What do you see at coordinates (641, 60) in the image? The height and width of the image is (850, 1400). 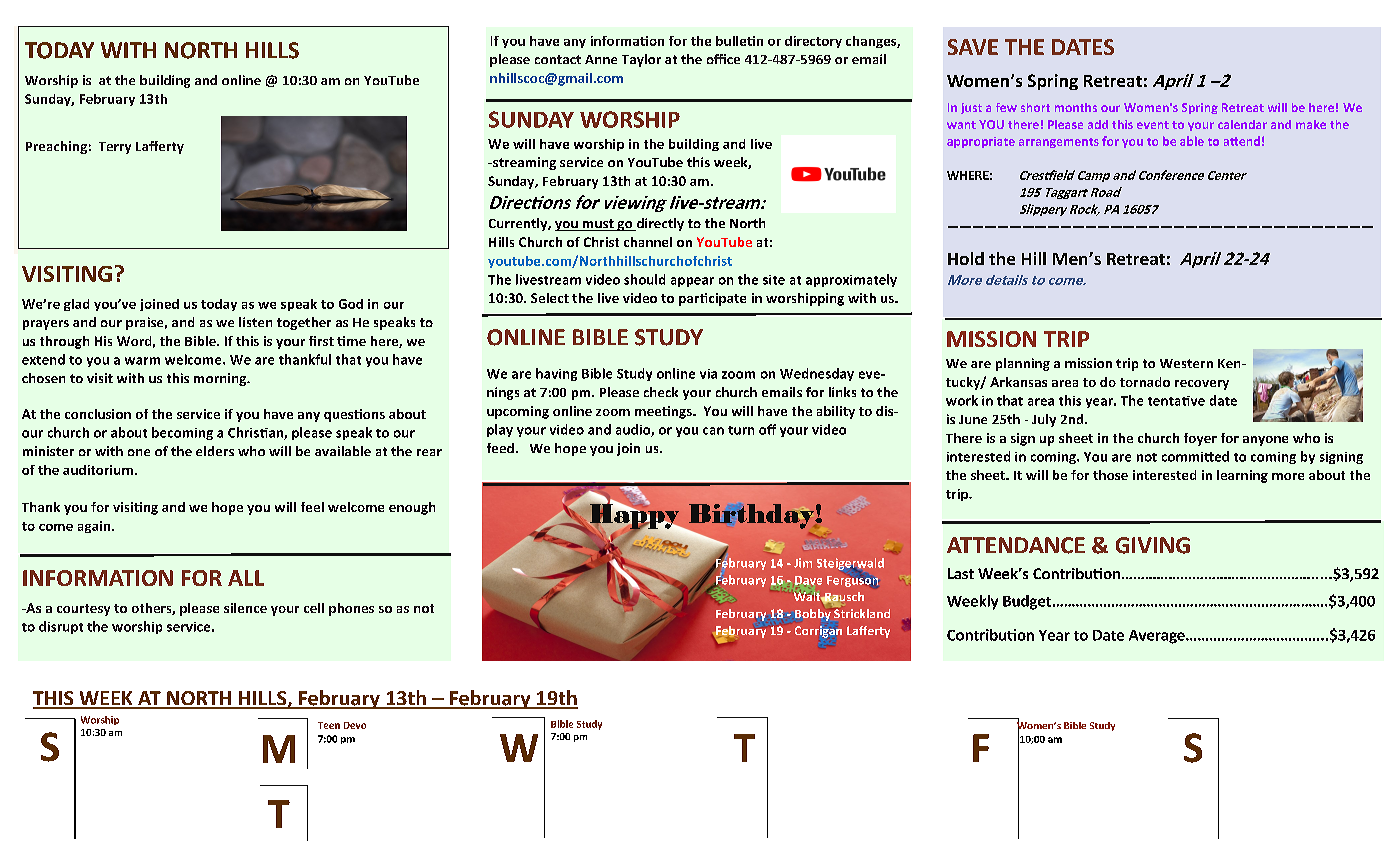 I see `Taylor` at bounding box center [641, 60].
